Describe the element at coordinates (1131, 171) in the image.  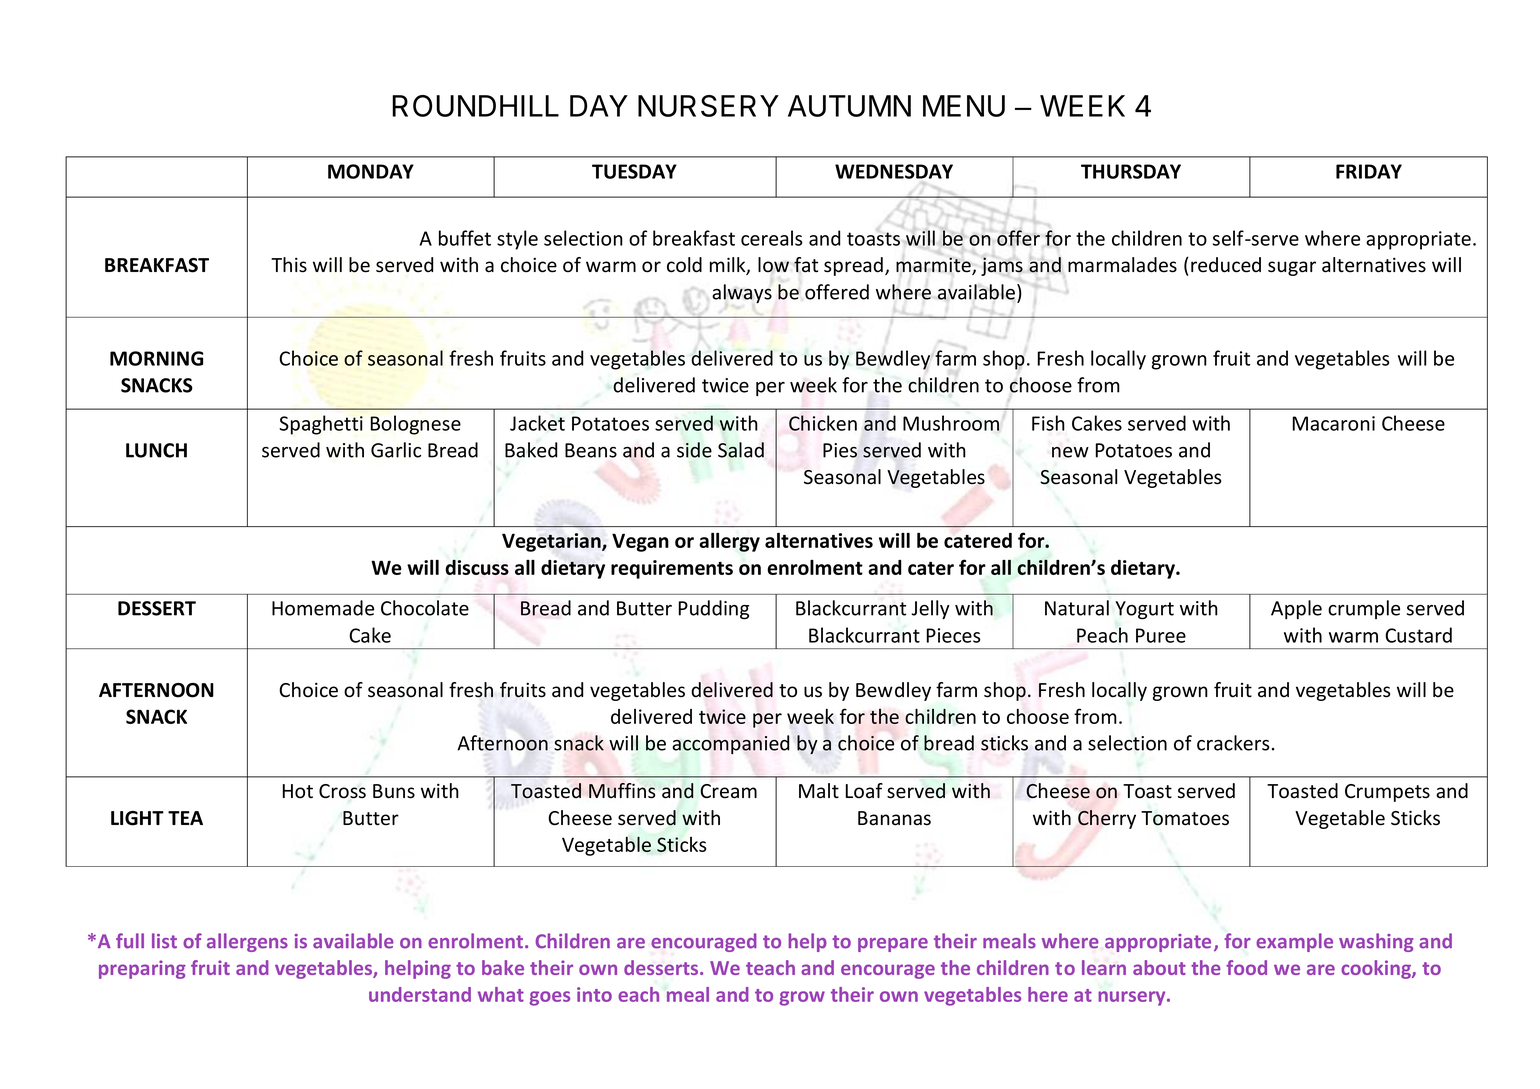
I see `THURSDAY` at that location.
